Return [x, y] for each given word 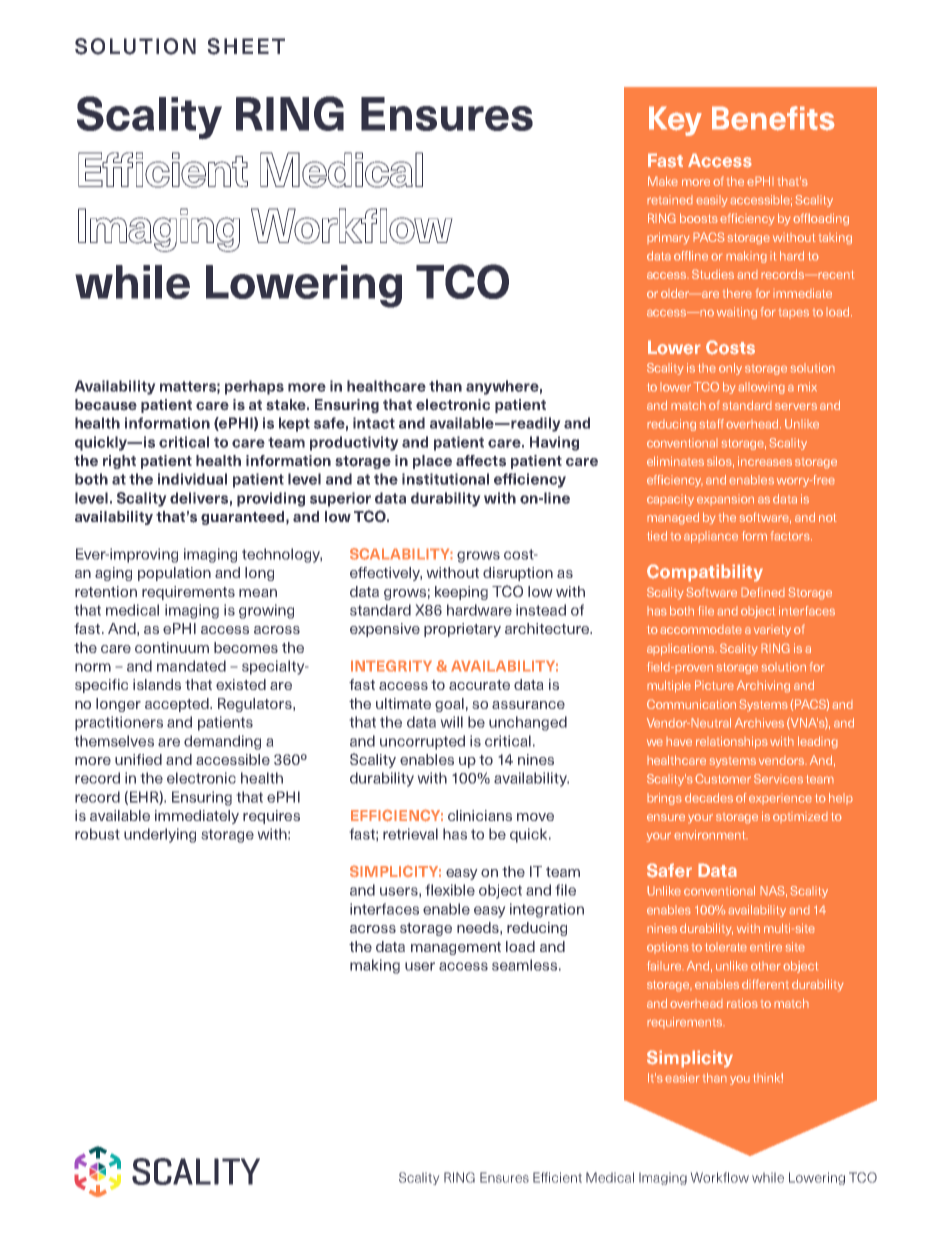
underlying [160, 835]
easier [682, 1078]
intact [374, 423]
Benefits [773, 118]
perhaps [254, 387]
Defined [763, 592]
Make [663, 181]
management [456, 948]
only [730, 369]
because [106, 405]
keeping [461, 593]
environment [711, 835]
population [174, 574]
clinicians [480, 815]
